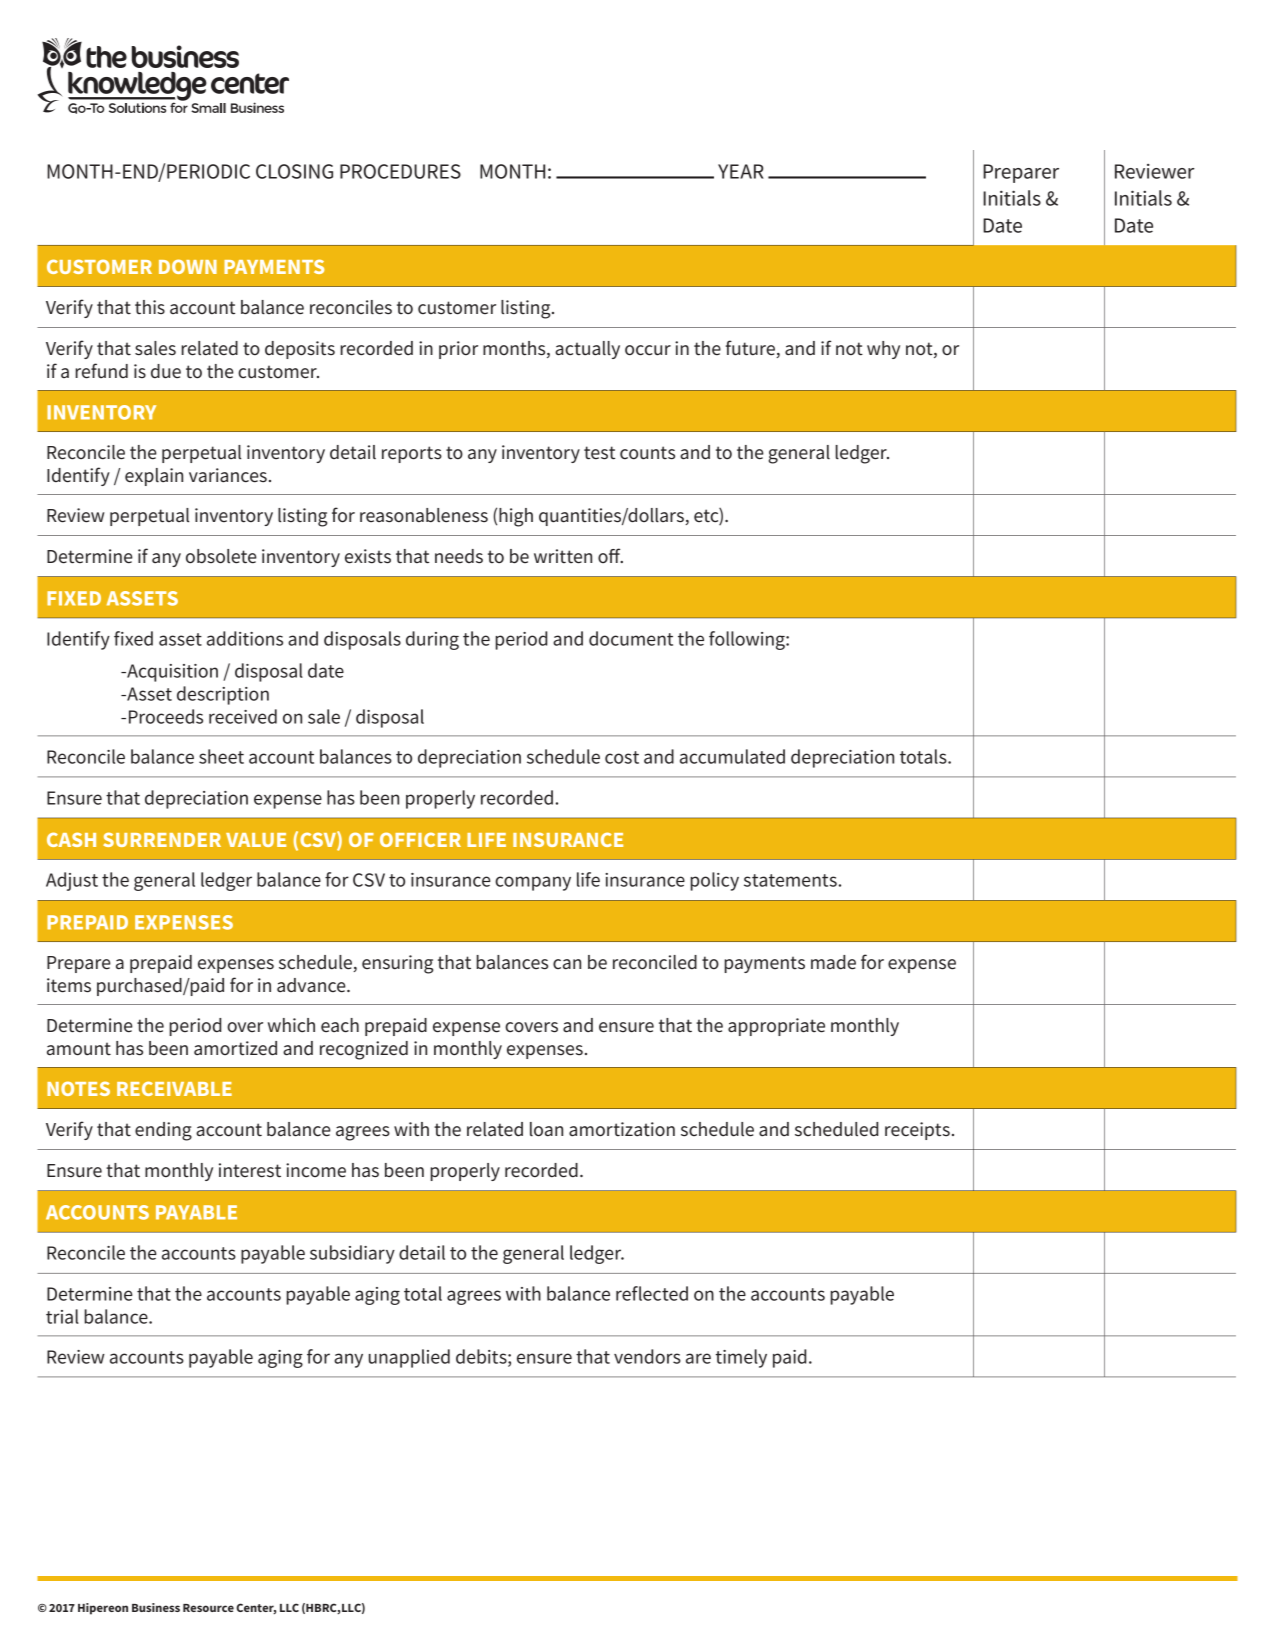 The width and height of the page is (1275, 1650). I want to click on Business, so click(156, 1607).
